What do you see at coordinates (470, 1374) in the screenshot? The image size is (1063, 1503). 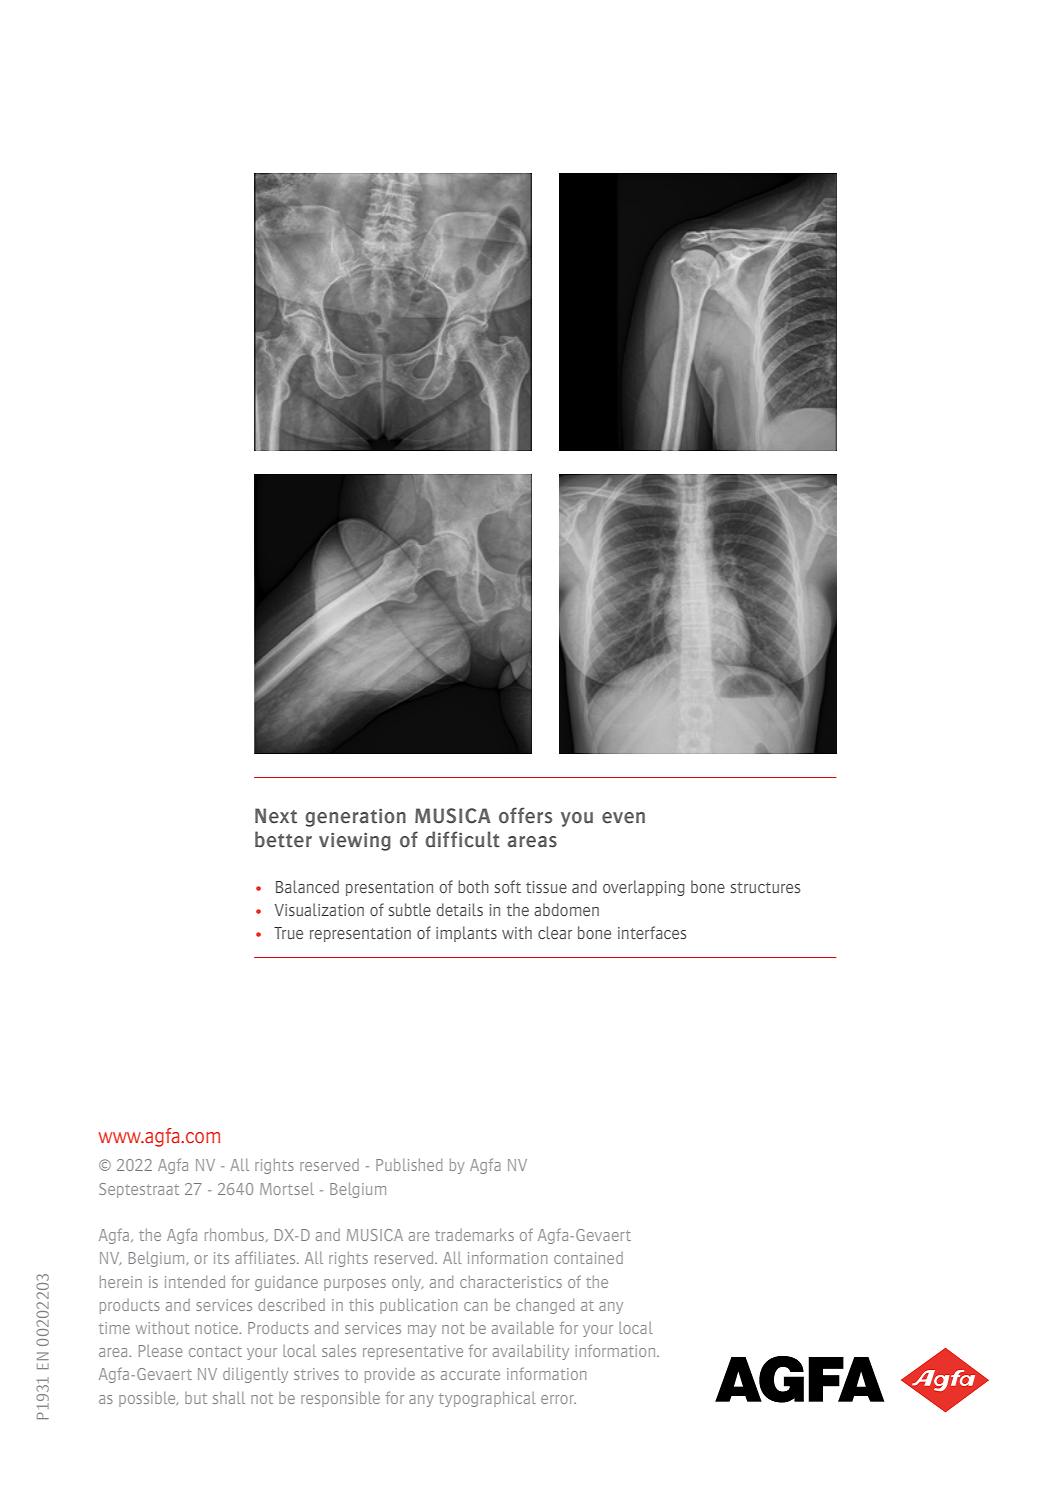 I see `accurate` at bounding box center [470, 1374].
